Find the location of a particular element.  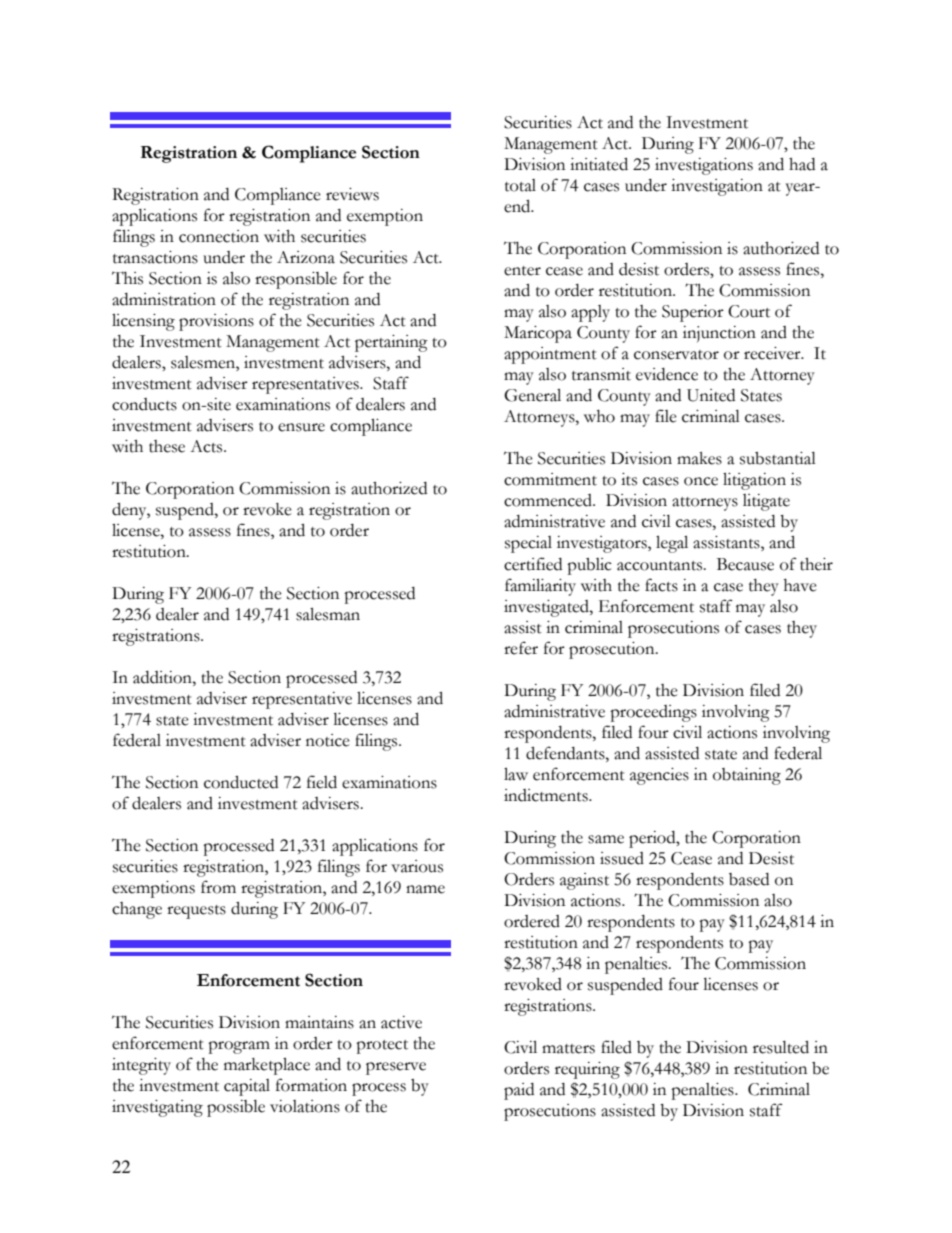

capital is located at coordinates (247, 1087).
